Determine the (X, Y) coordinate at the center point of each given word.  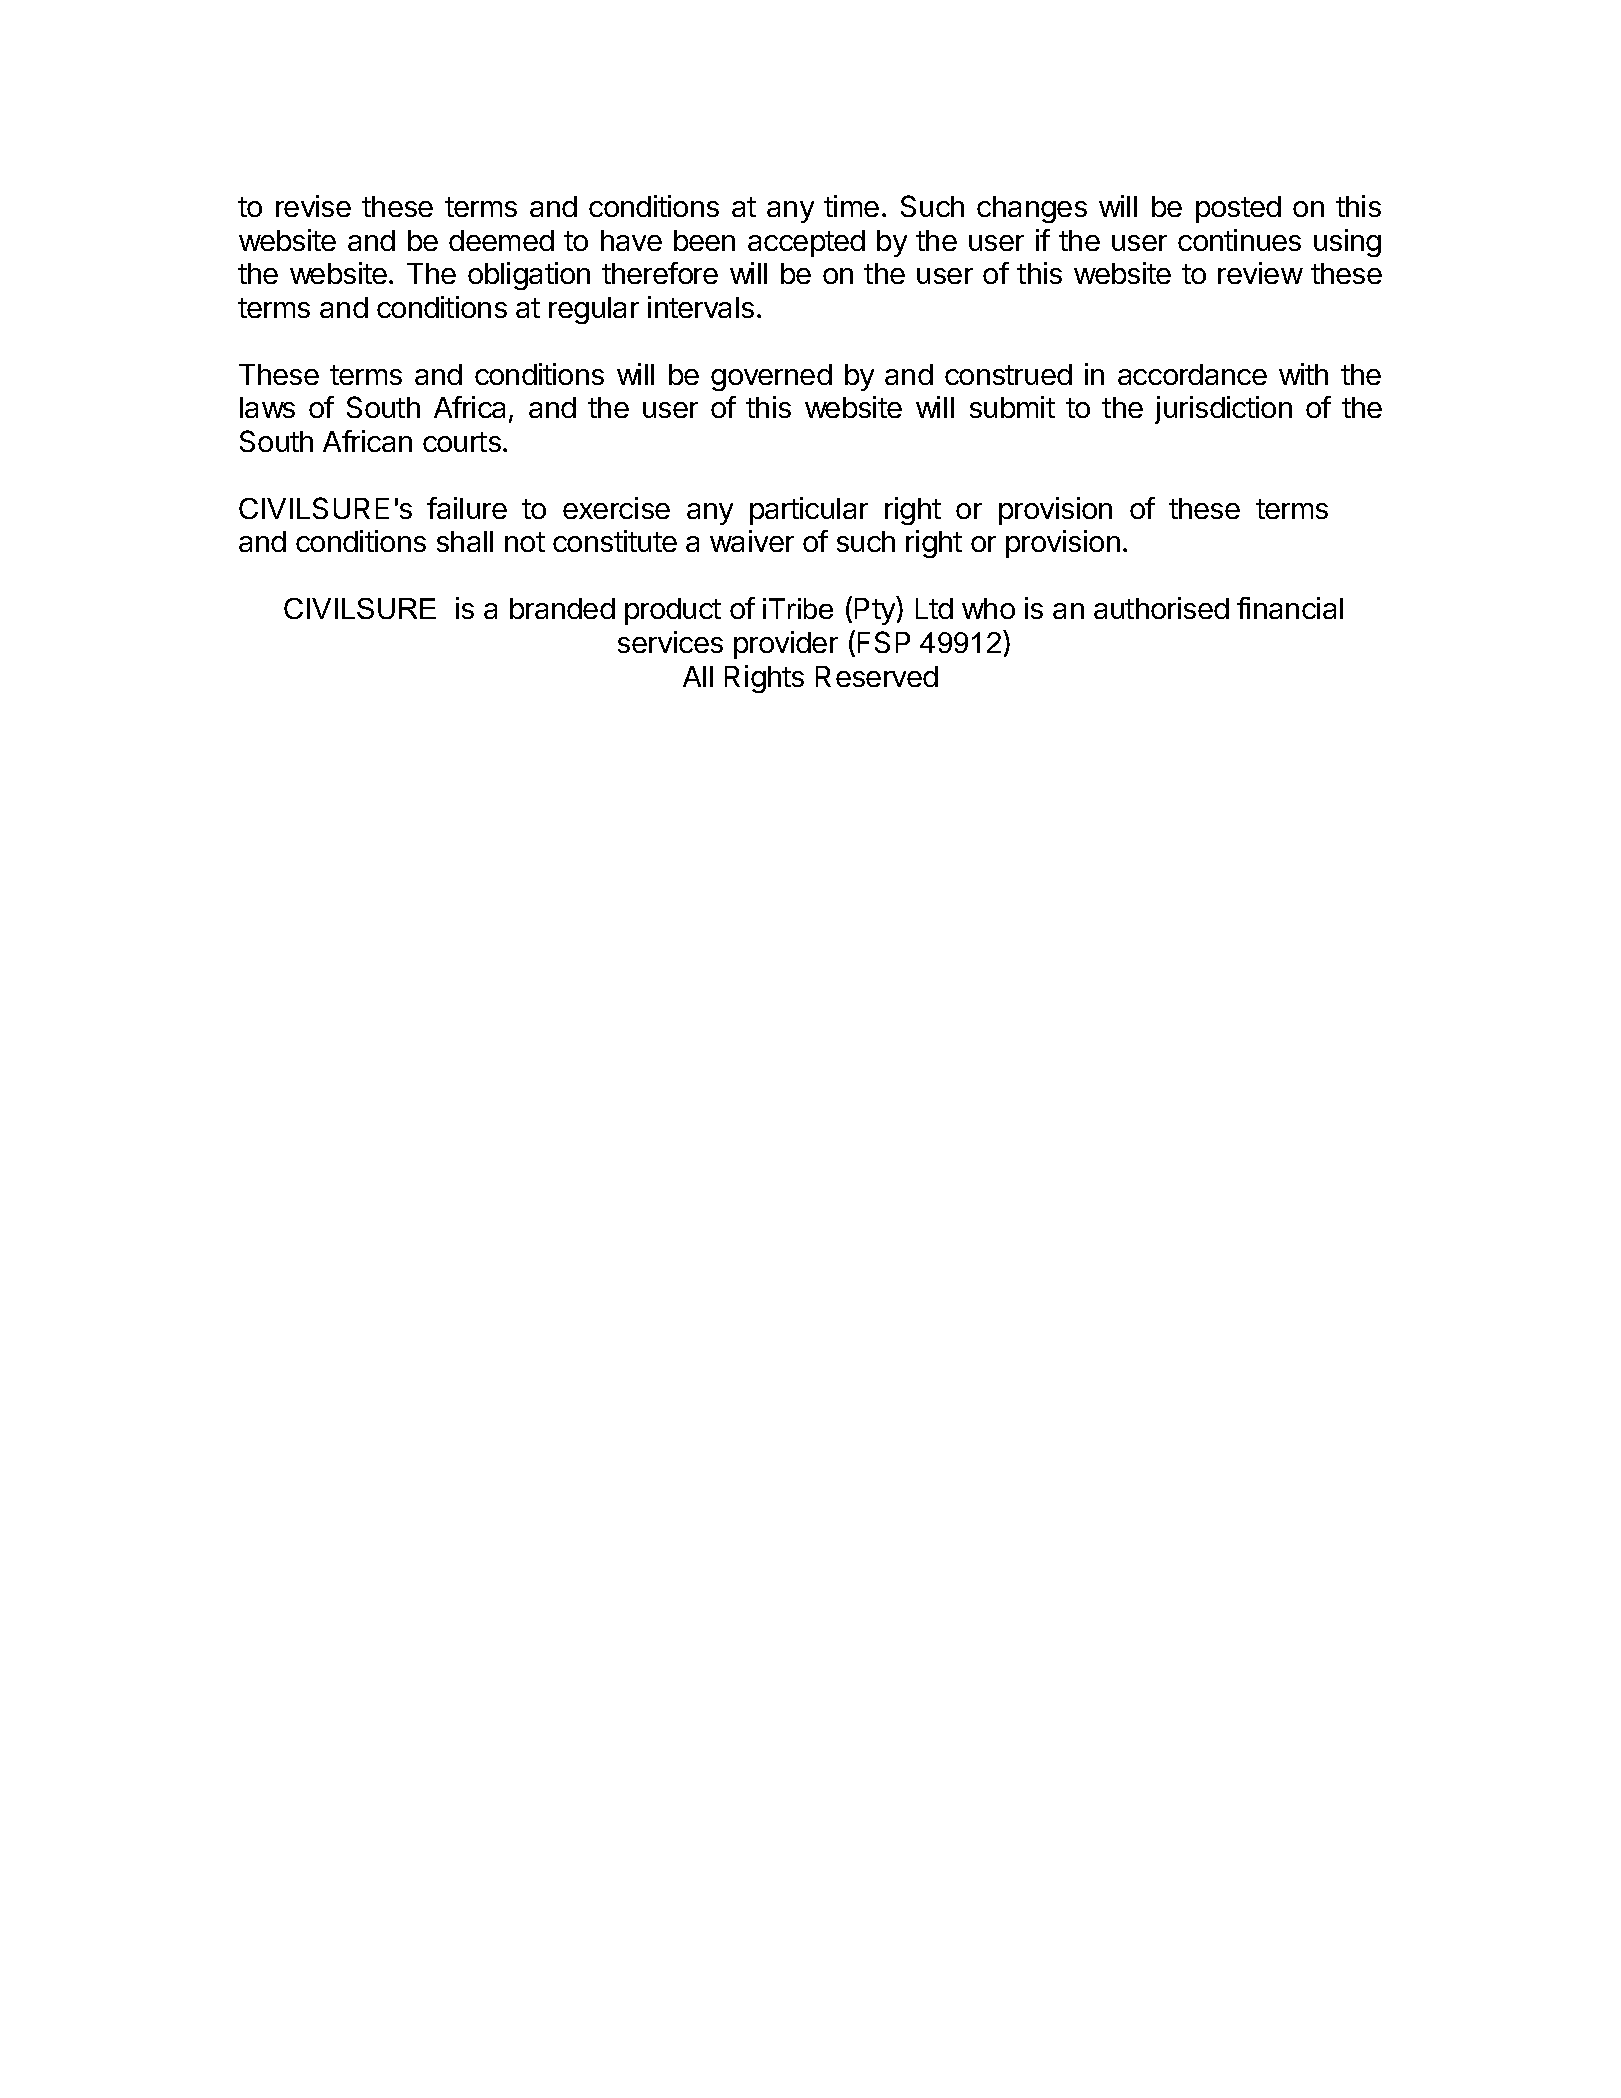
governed (771, 377)
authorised (1161, 608)
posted (1238, 209)
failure (467, 508)
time (851, 206)
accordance (1192, 374)
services (670, 642)
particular (809, 511)
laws (267, 407)
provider (786, 645)
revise (313, 206)
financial (1290, 608)
